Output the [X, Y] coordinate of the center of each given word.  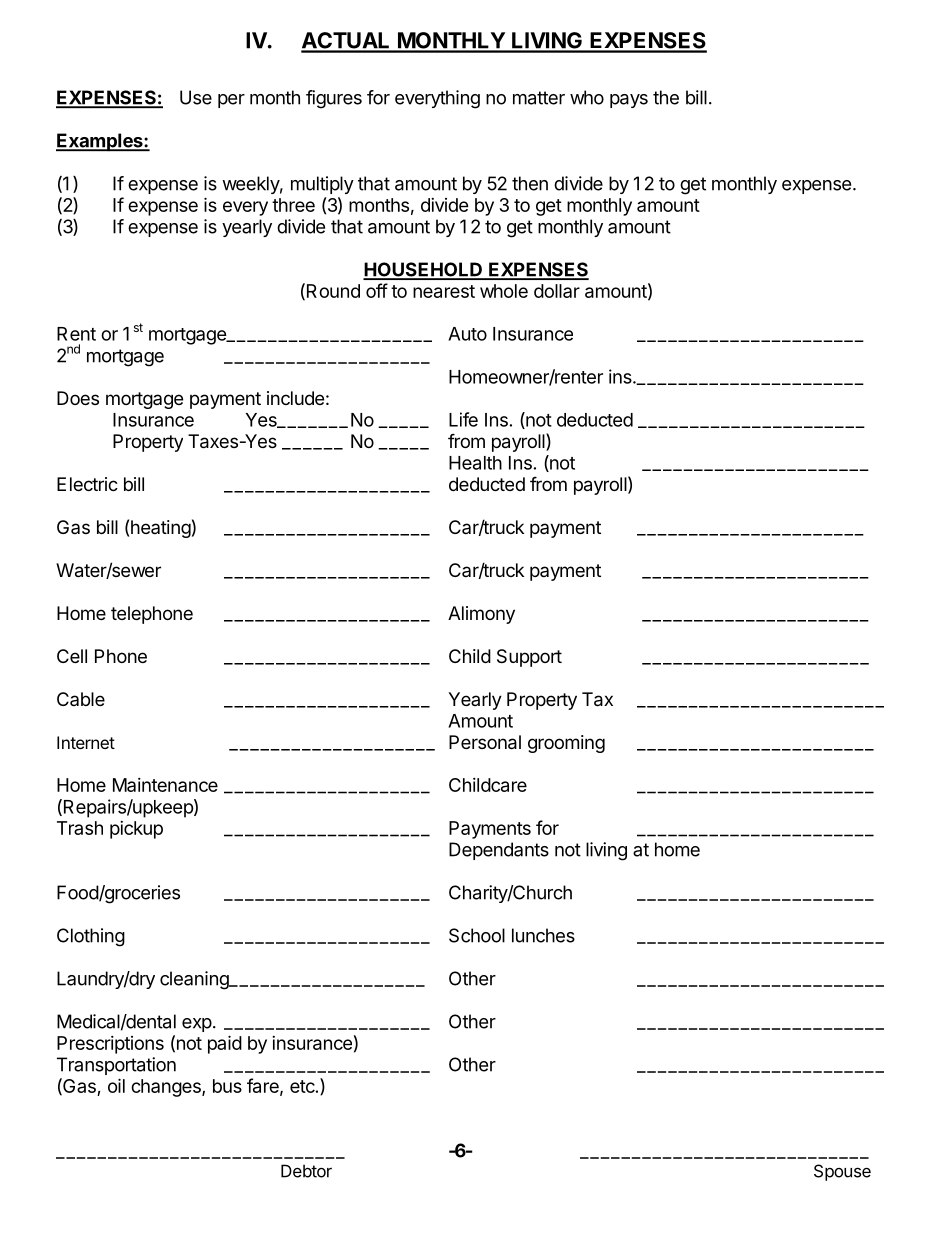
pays [629, 101]
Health [475, 463]
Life [463, 419]
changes [167, 1088]
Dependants [499, 851]
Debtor [306, 1171]
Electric [87, 484]
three [293, 205]
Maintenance [165, 785]
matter [539, 98]
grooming [566, 744]
